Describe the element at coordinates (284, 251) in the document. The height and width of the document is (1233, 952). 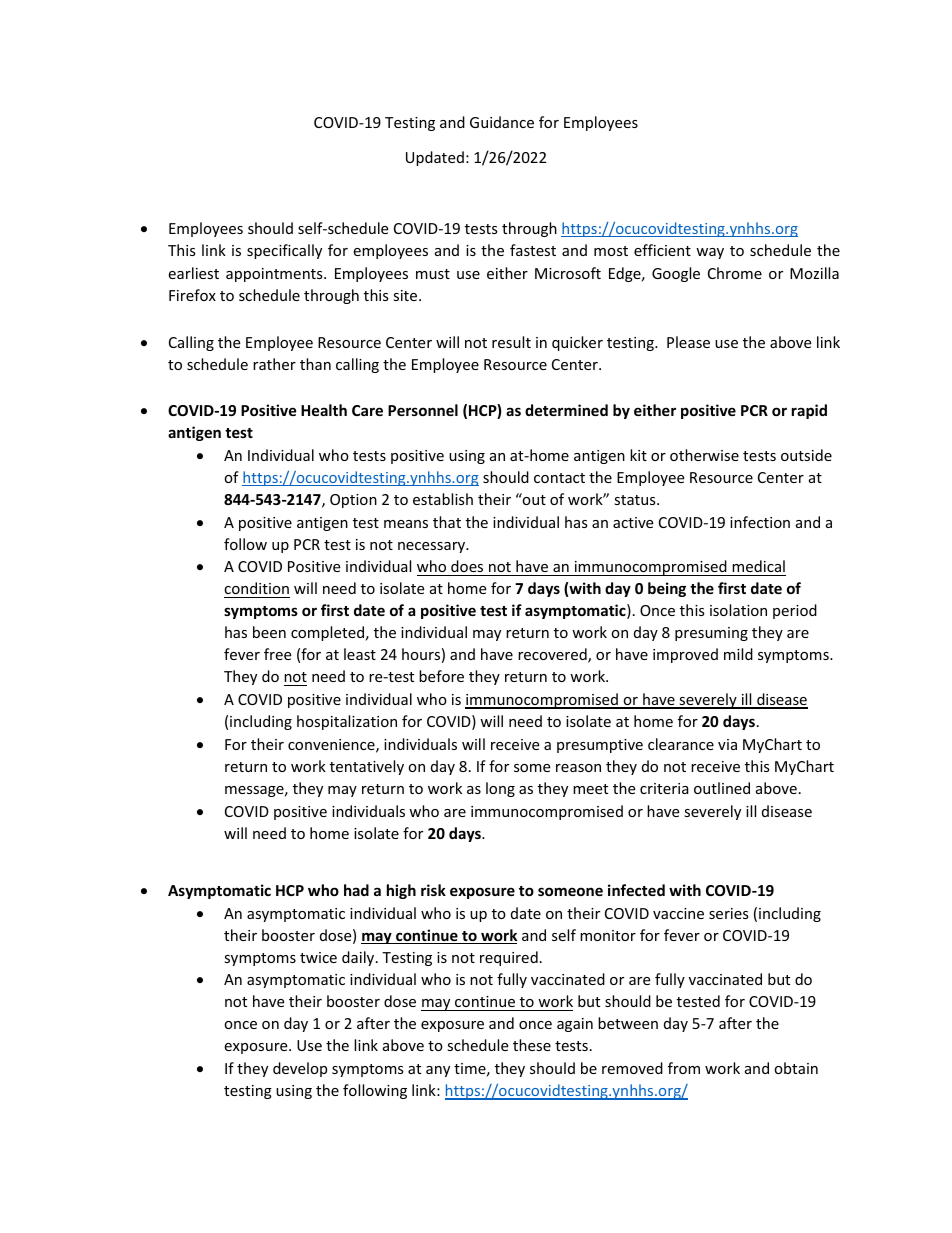
I see `specifically` at that location.
